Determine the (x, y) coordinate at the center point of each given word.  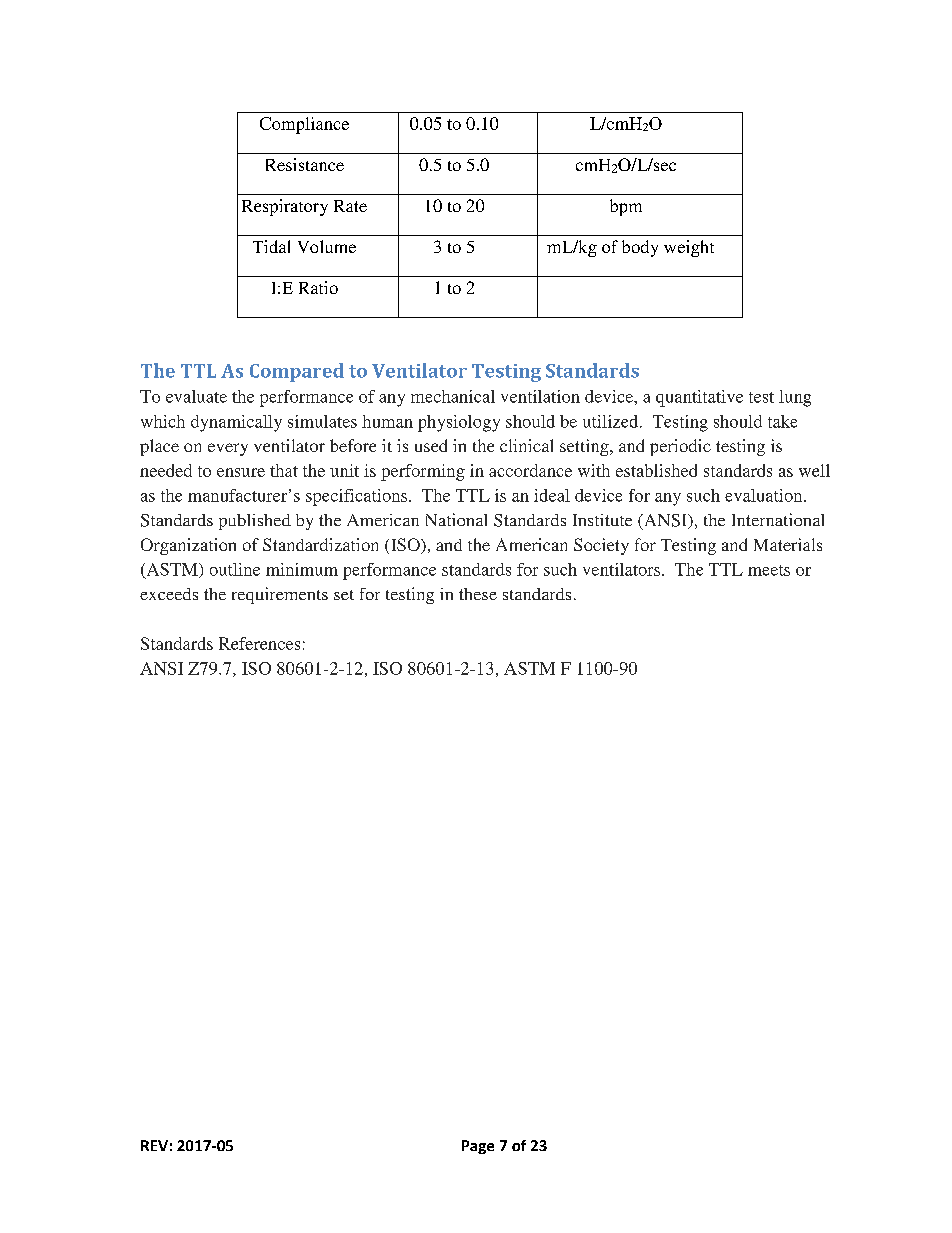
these (478, 594)
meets (769, 570)
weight (689, 248)
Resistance (305, 164)
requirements (280, 595)
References (259, 643)
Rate (350, 206)
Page (478, 1147)
